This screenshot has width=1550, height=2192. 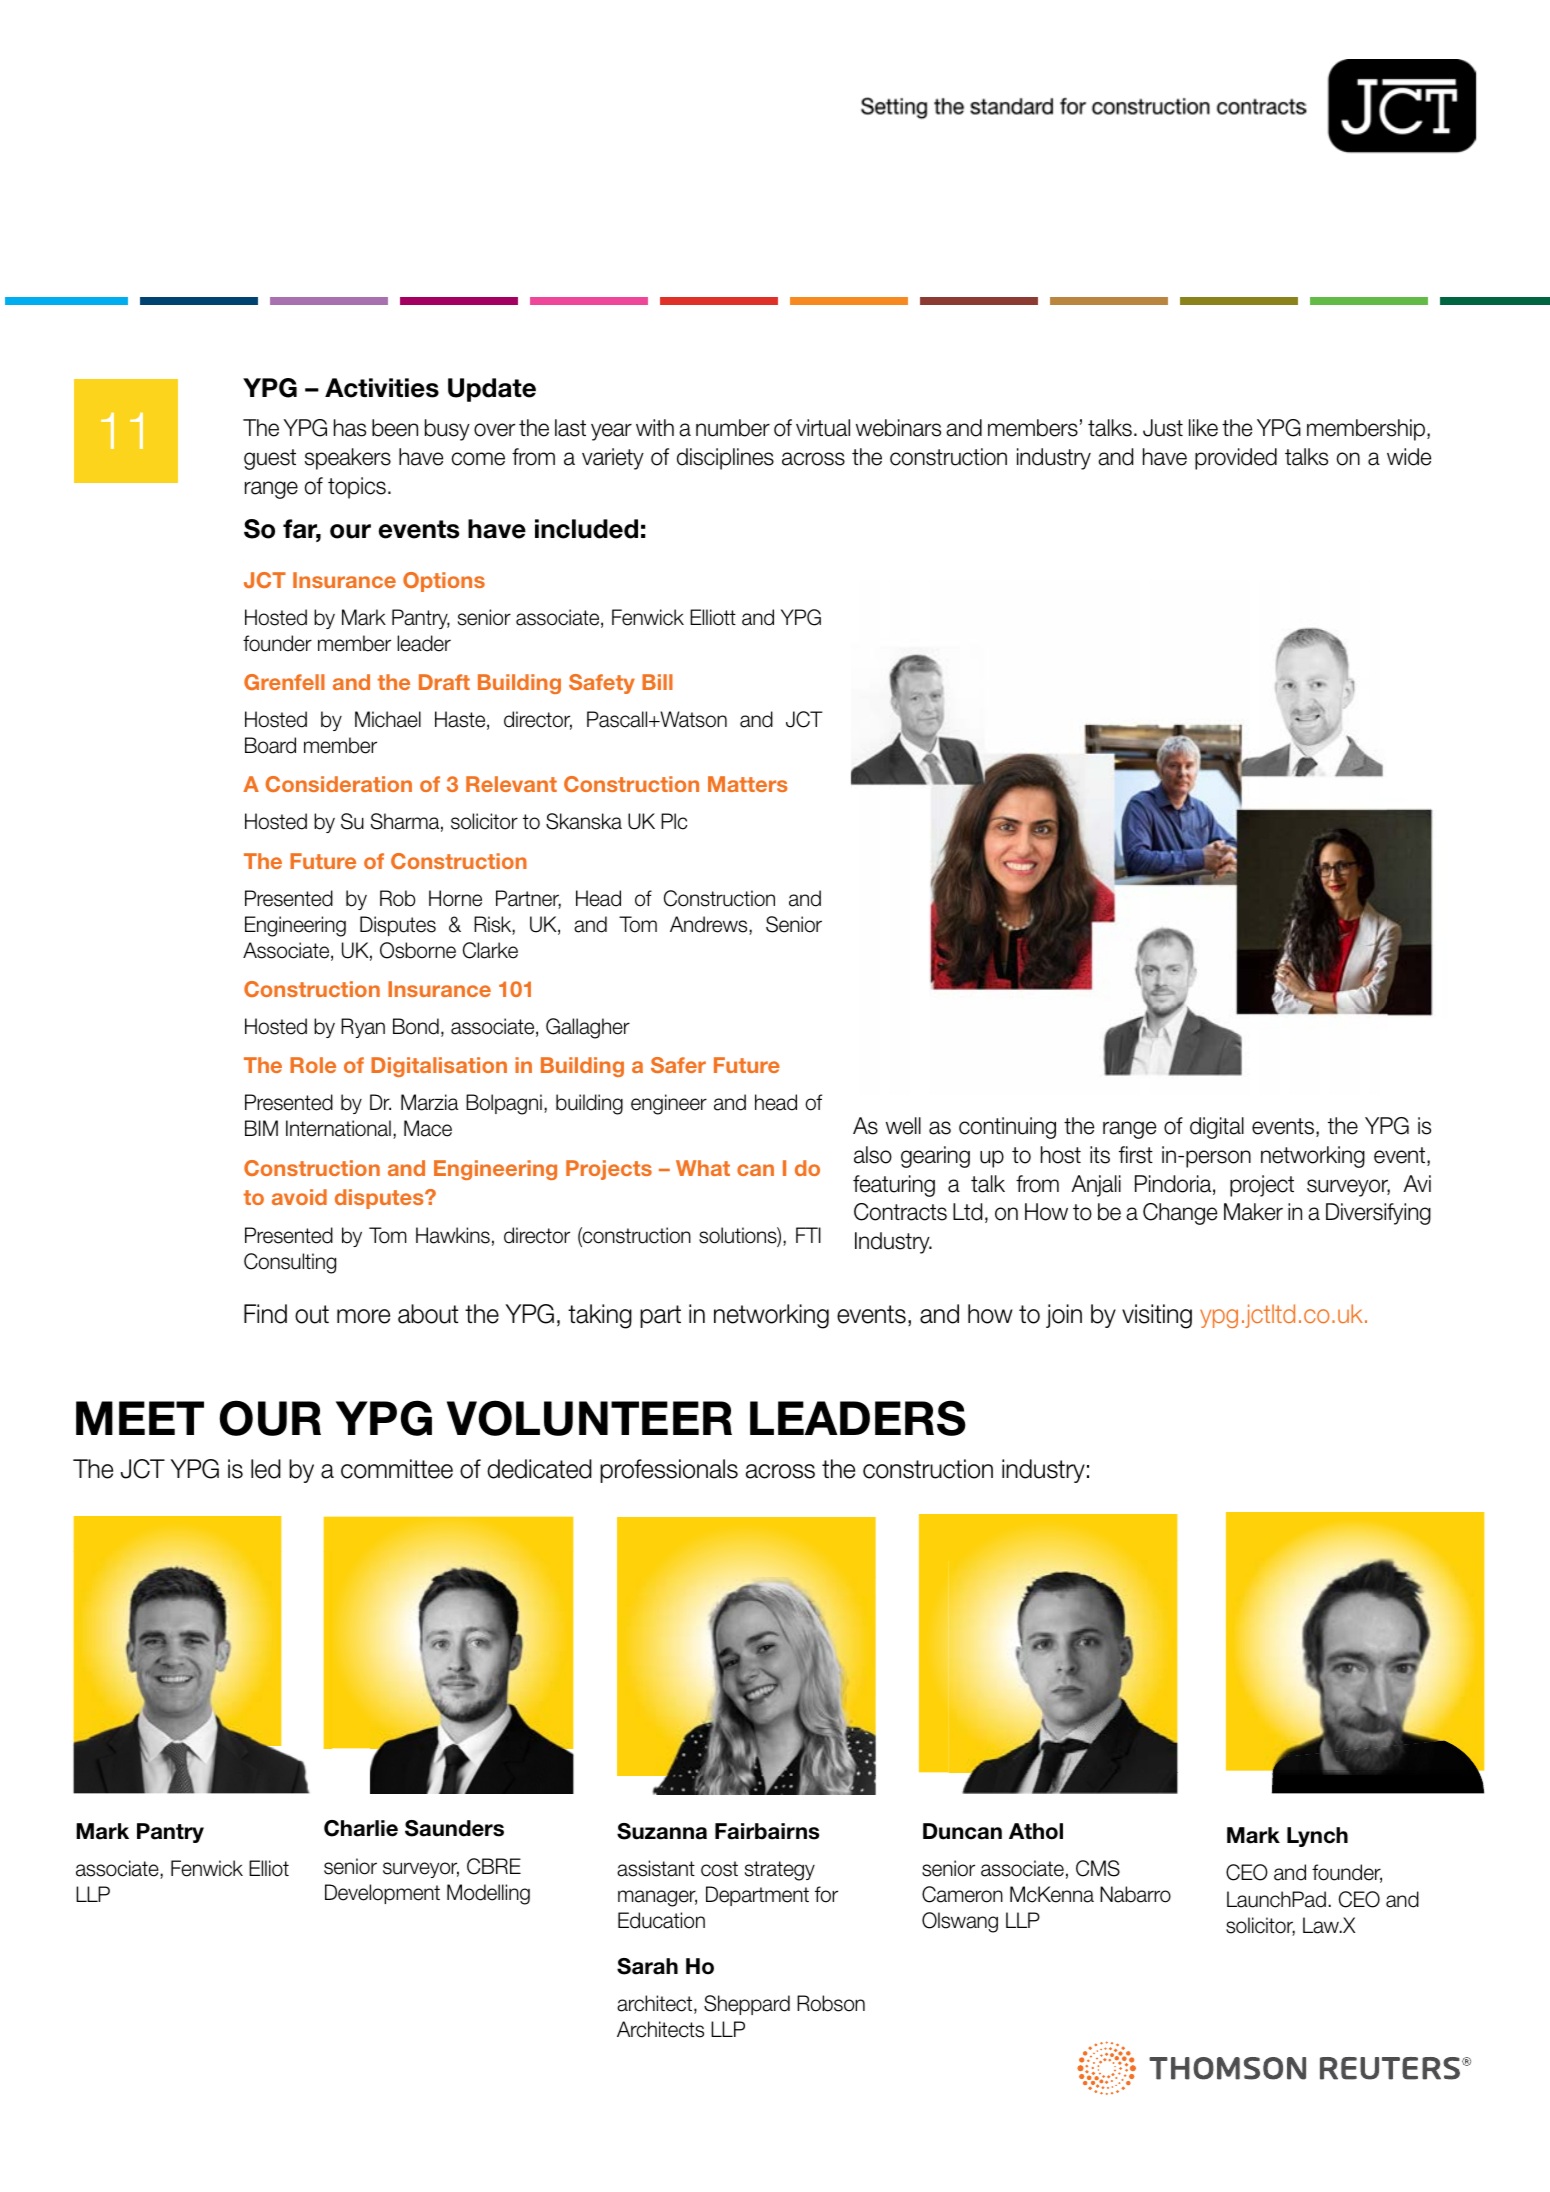 What do you see at coordinates (270, 459) in the screenshot?
I see `guest` at bounding box center [270, 459].
